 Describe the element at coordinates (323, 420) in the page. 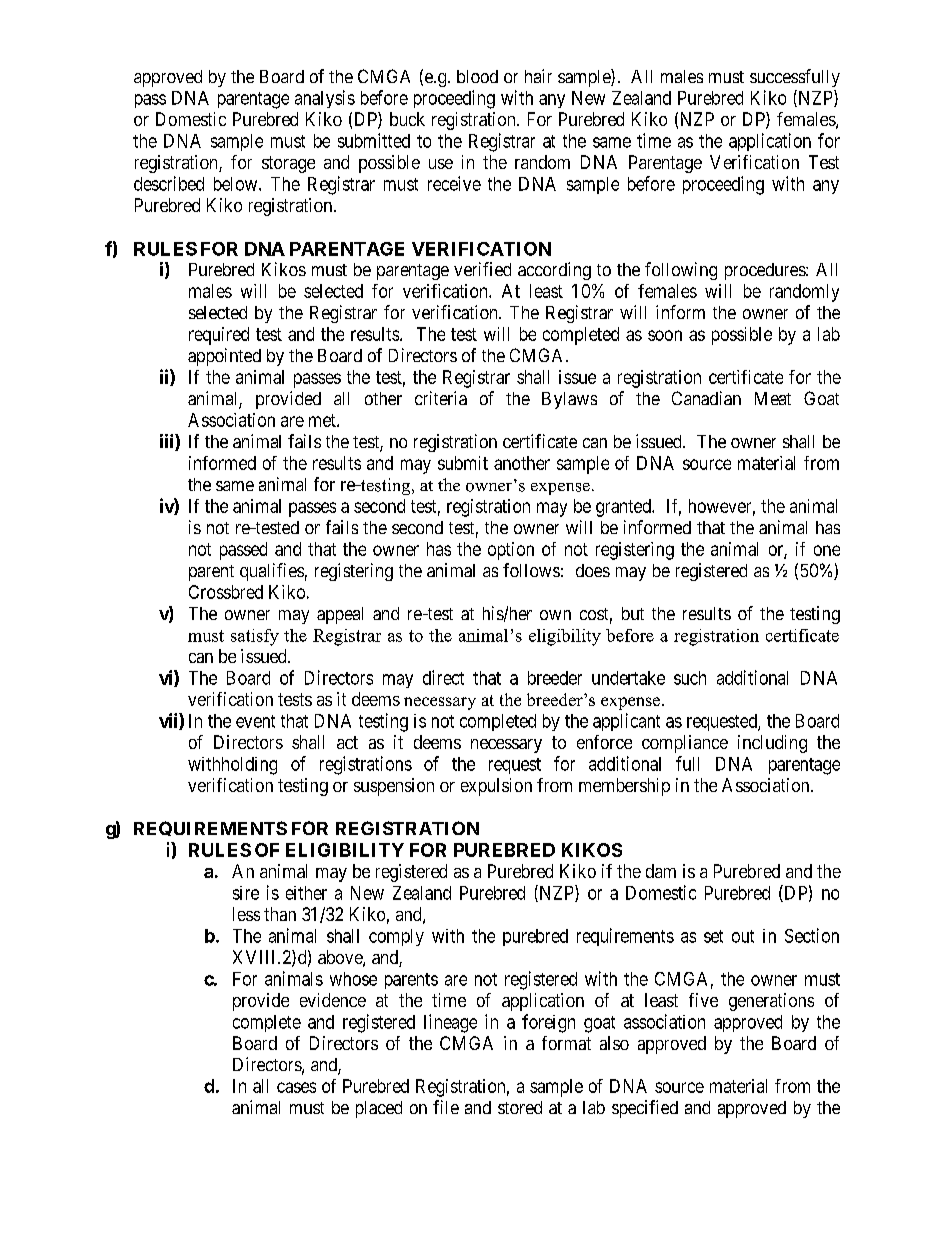

I see `met` at that location.
